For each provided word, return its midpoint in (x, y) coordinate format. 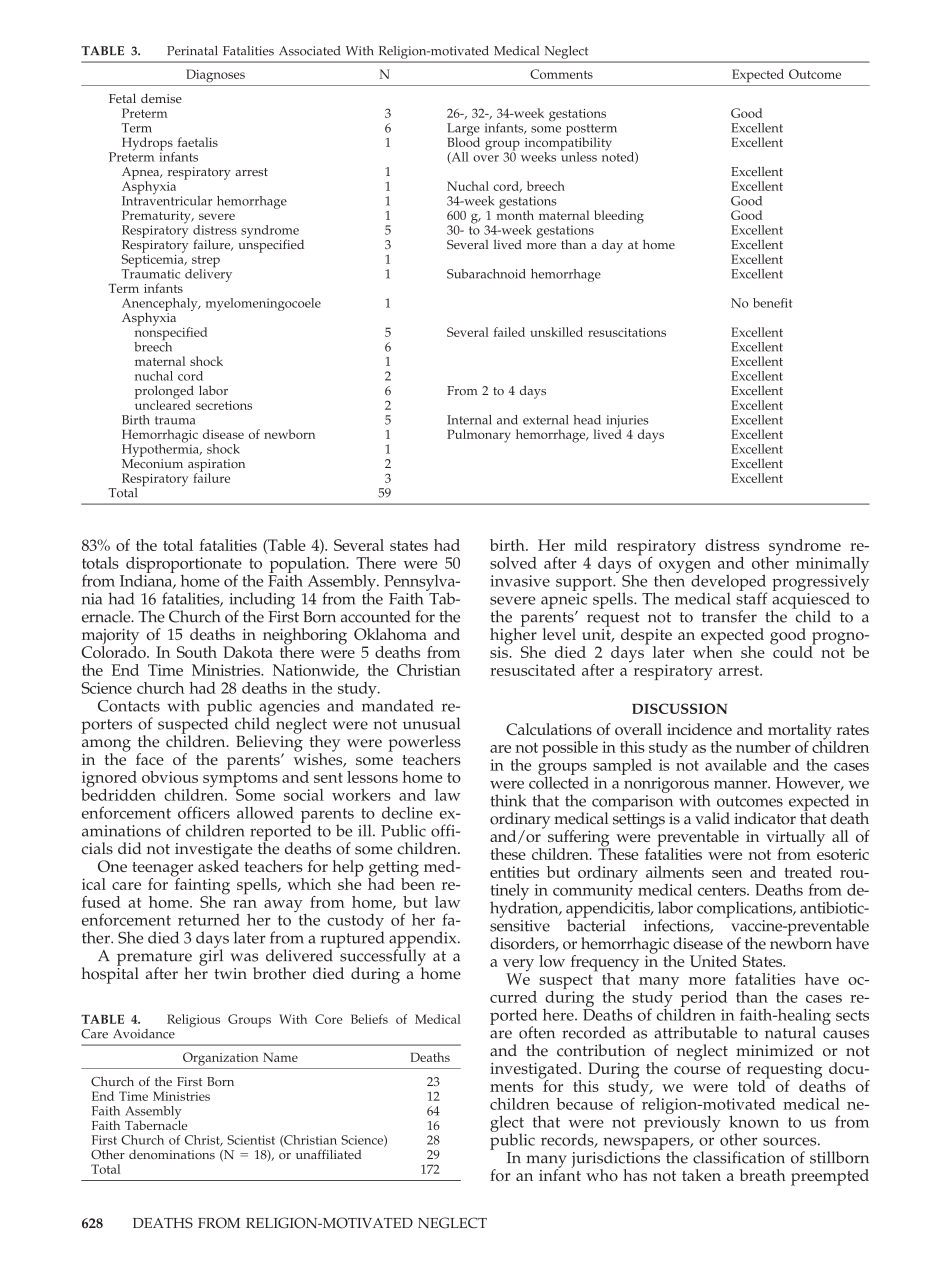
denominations (172, 1155)
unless (578, 156)
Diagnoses (215, 76)
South (197, 652)
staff (752, 597)
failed (509, 332)
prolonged (164, 393)
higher (513, 636)
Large (463, 130)
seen (727, 874)
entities (514, 872)
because (584, 1104)
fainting (201, 886)
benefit (772, 303)
